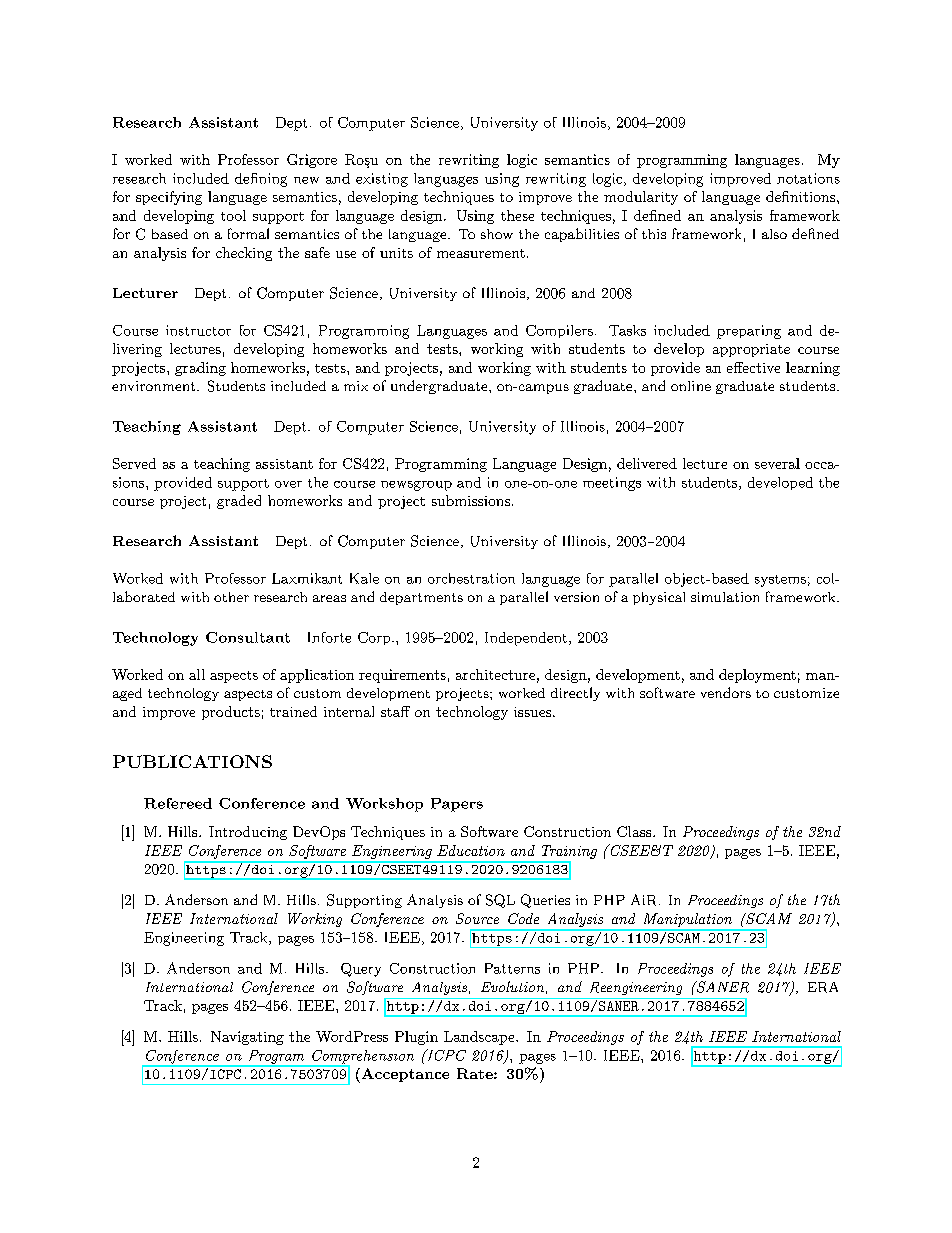  Describe the element at coordinates (457, 805) in the document. I see `Papers` at that location.
